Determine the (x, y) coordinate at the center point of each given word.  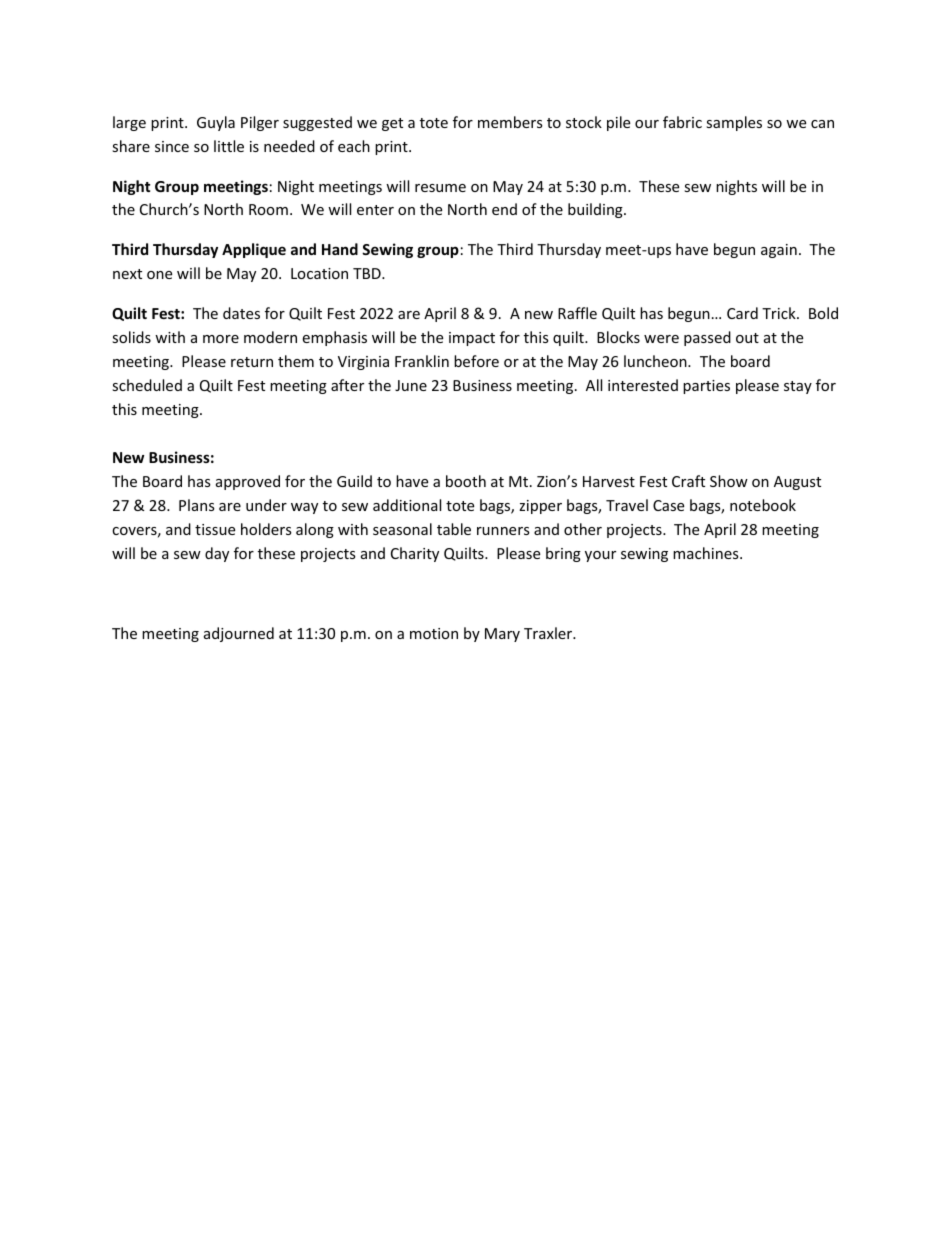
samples (734, 123)
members (510, 122)
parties (706, 387)
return (252, 362)
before (476, 361)
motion (434, 633)
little (229, 146)
